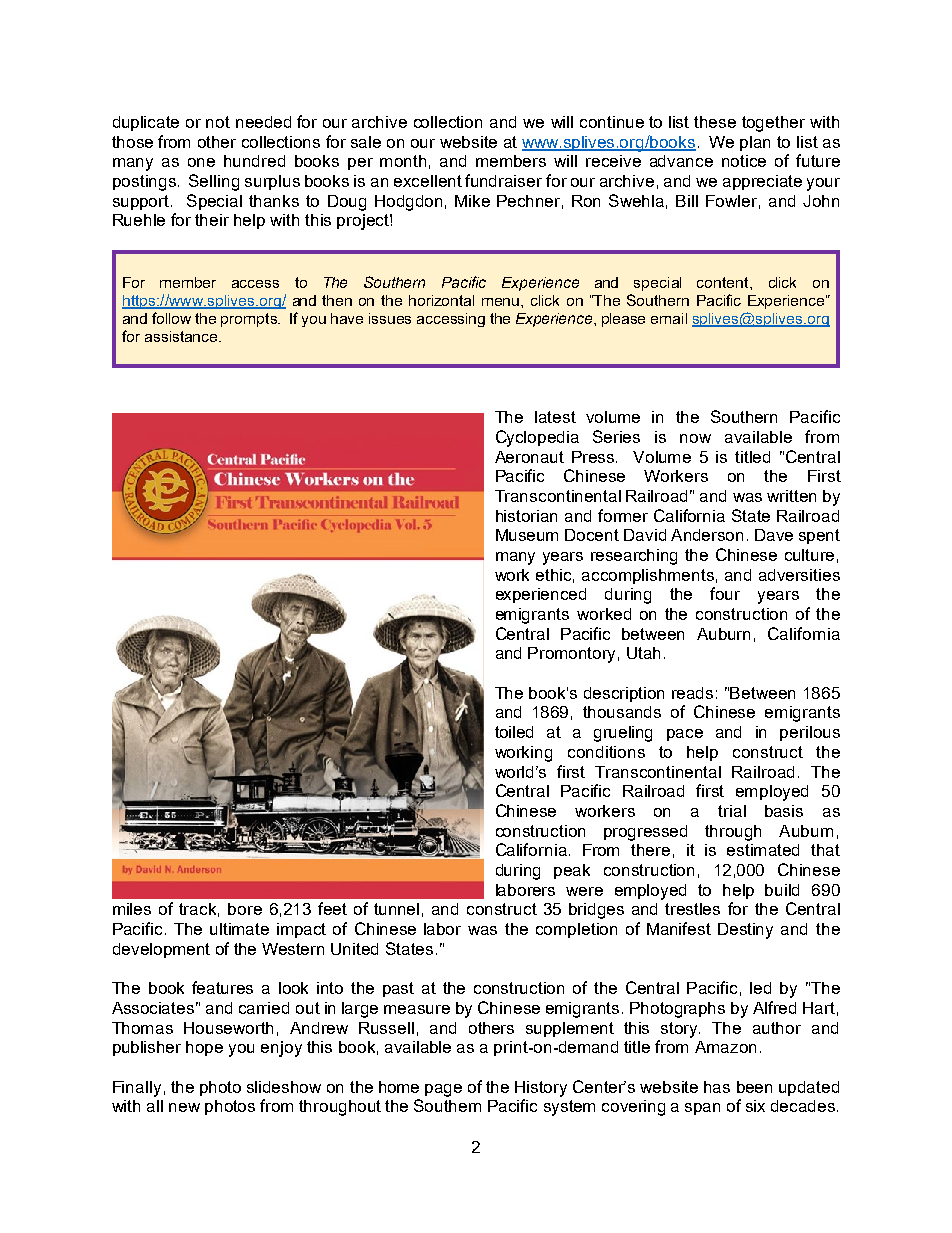 The width and height of the screenshot is (952, 1233). I want to click on trial, so click(732, 811).
